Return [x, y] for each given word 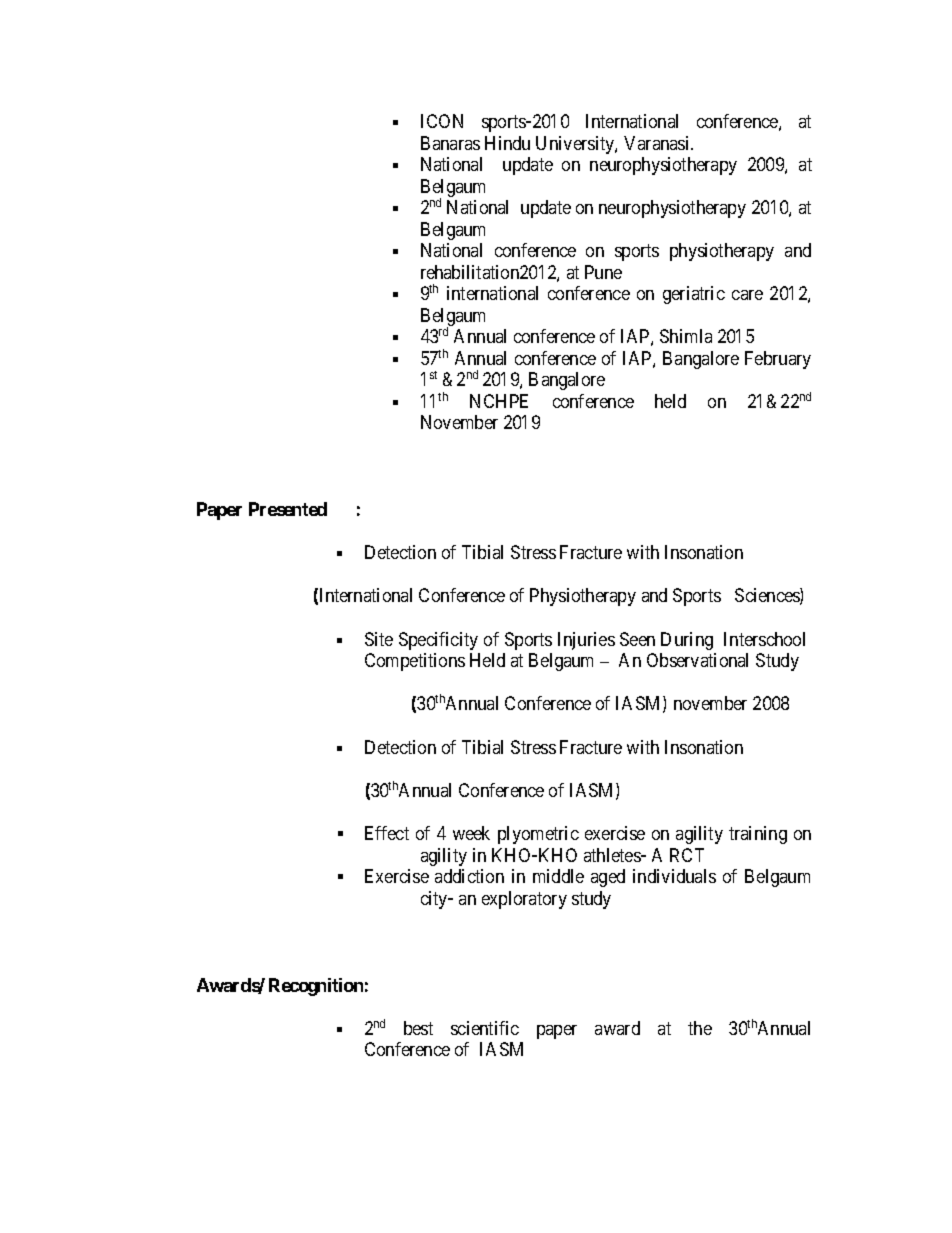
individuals [674, 876]
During [687, 641]
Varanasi [658, 143]
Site [379, 639]
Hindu [507, 143]
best [418, 1028]
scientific [485, 1028]
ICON [442, 121]
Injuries [586, 641]
